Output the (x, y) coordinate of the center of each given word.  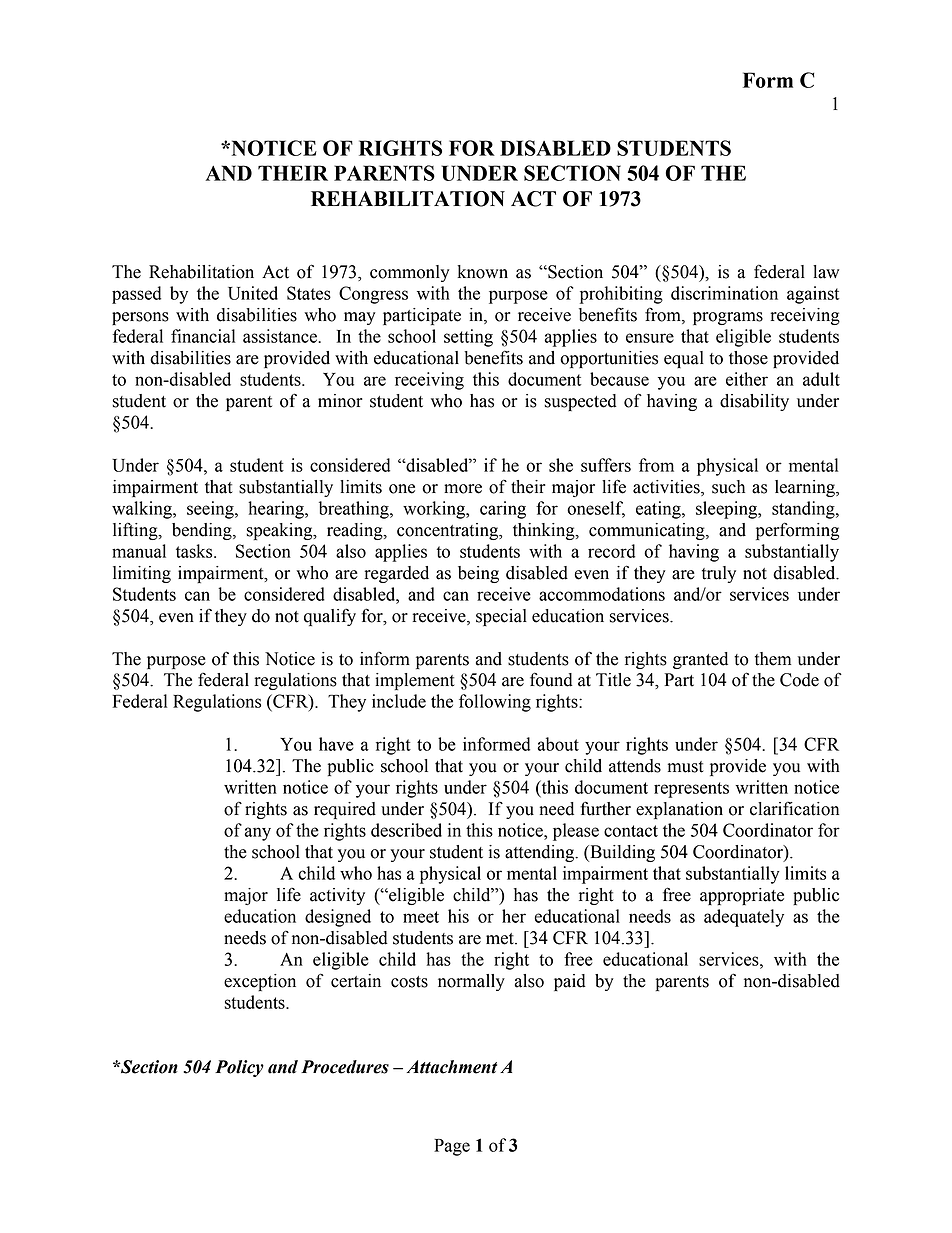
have (336, 744)
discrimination (724, 293)
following (495, 703)
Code (799, 680)
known (482, 272)
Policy (239, 1068)
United (253, 293)
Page (452, 1147)
